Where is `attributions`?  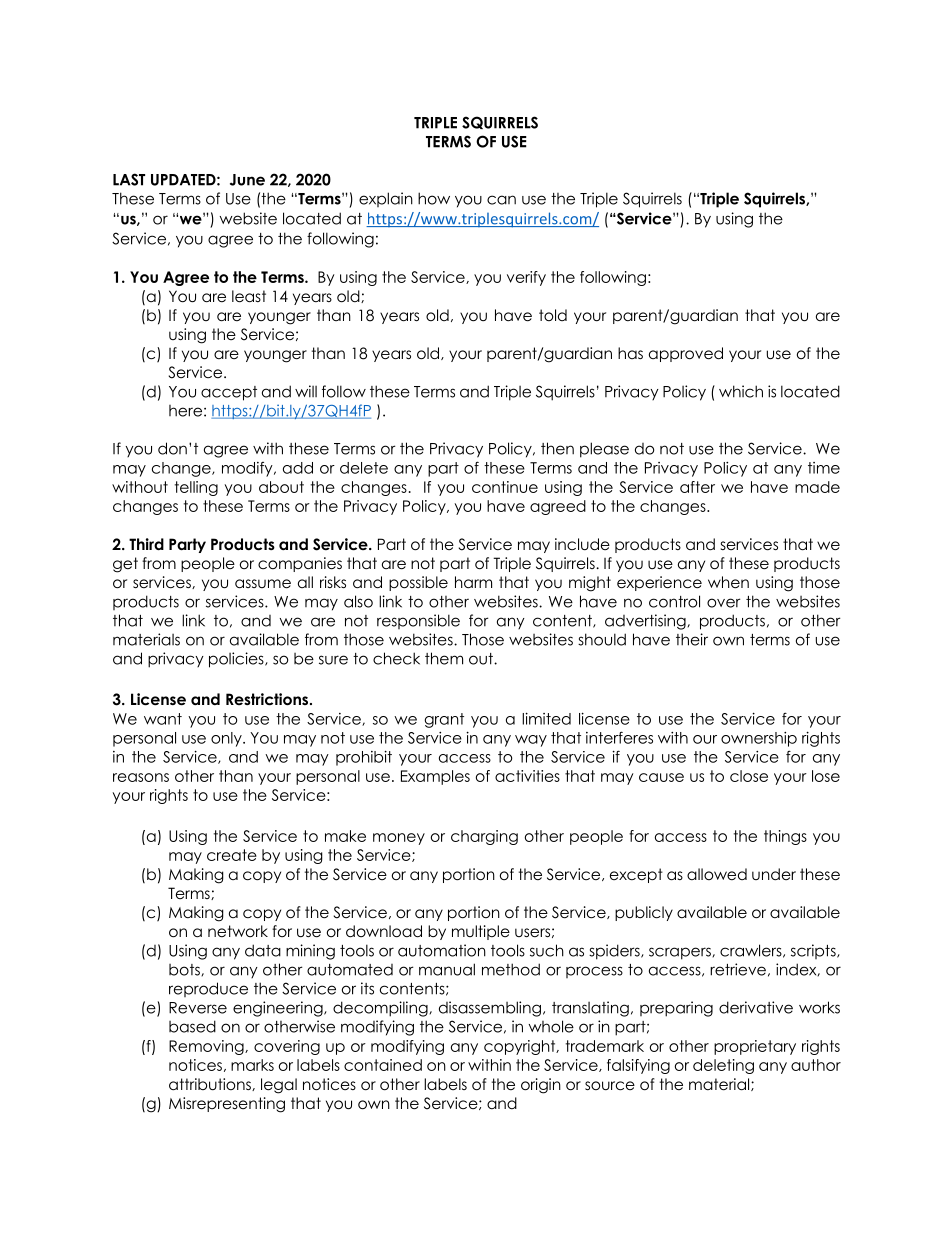 attributions is located at coordinates (211, 1084).
